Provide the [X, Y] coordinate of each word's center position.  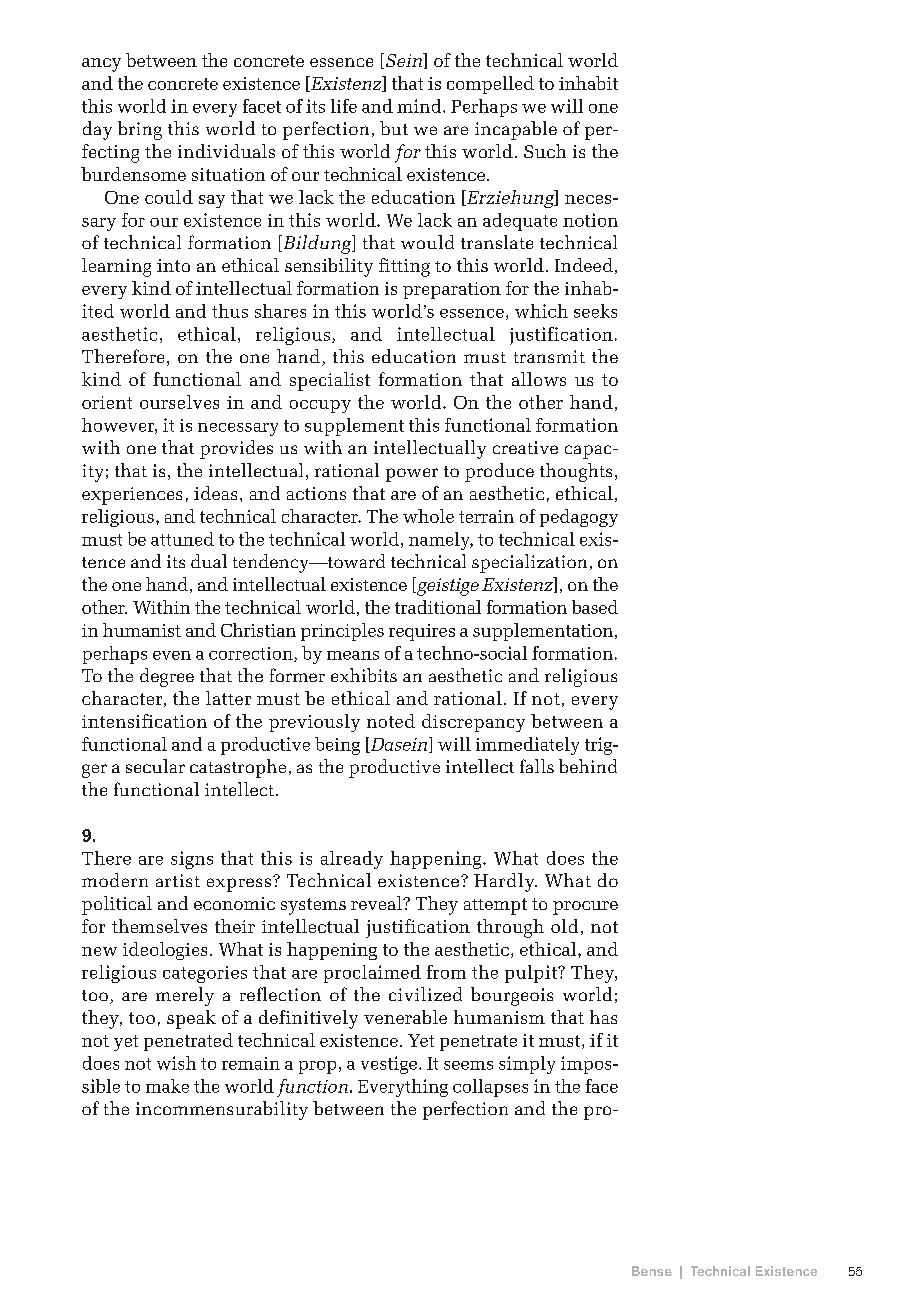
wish [176, 1063]
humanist [142, 630]
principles [342, 632]
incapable [516, 130]
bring [140, 130]
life [344, 106]
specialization [529, 563]
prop [317, 1067]
